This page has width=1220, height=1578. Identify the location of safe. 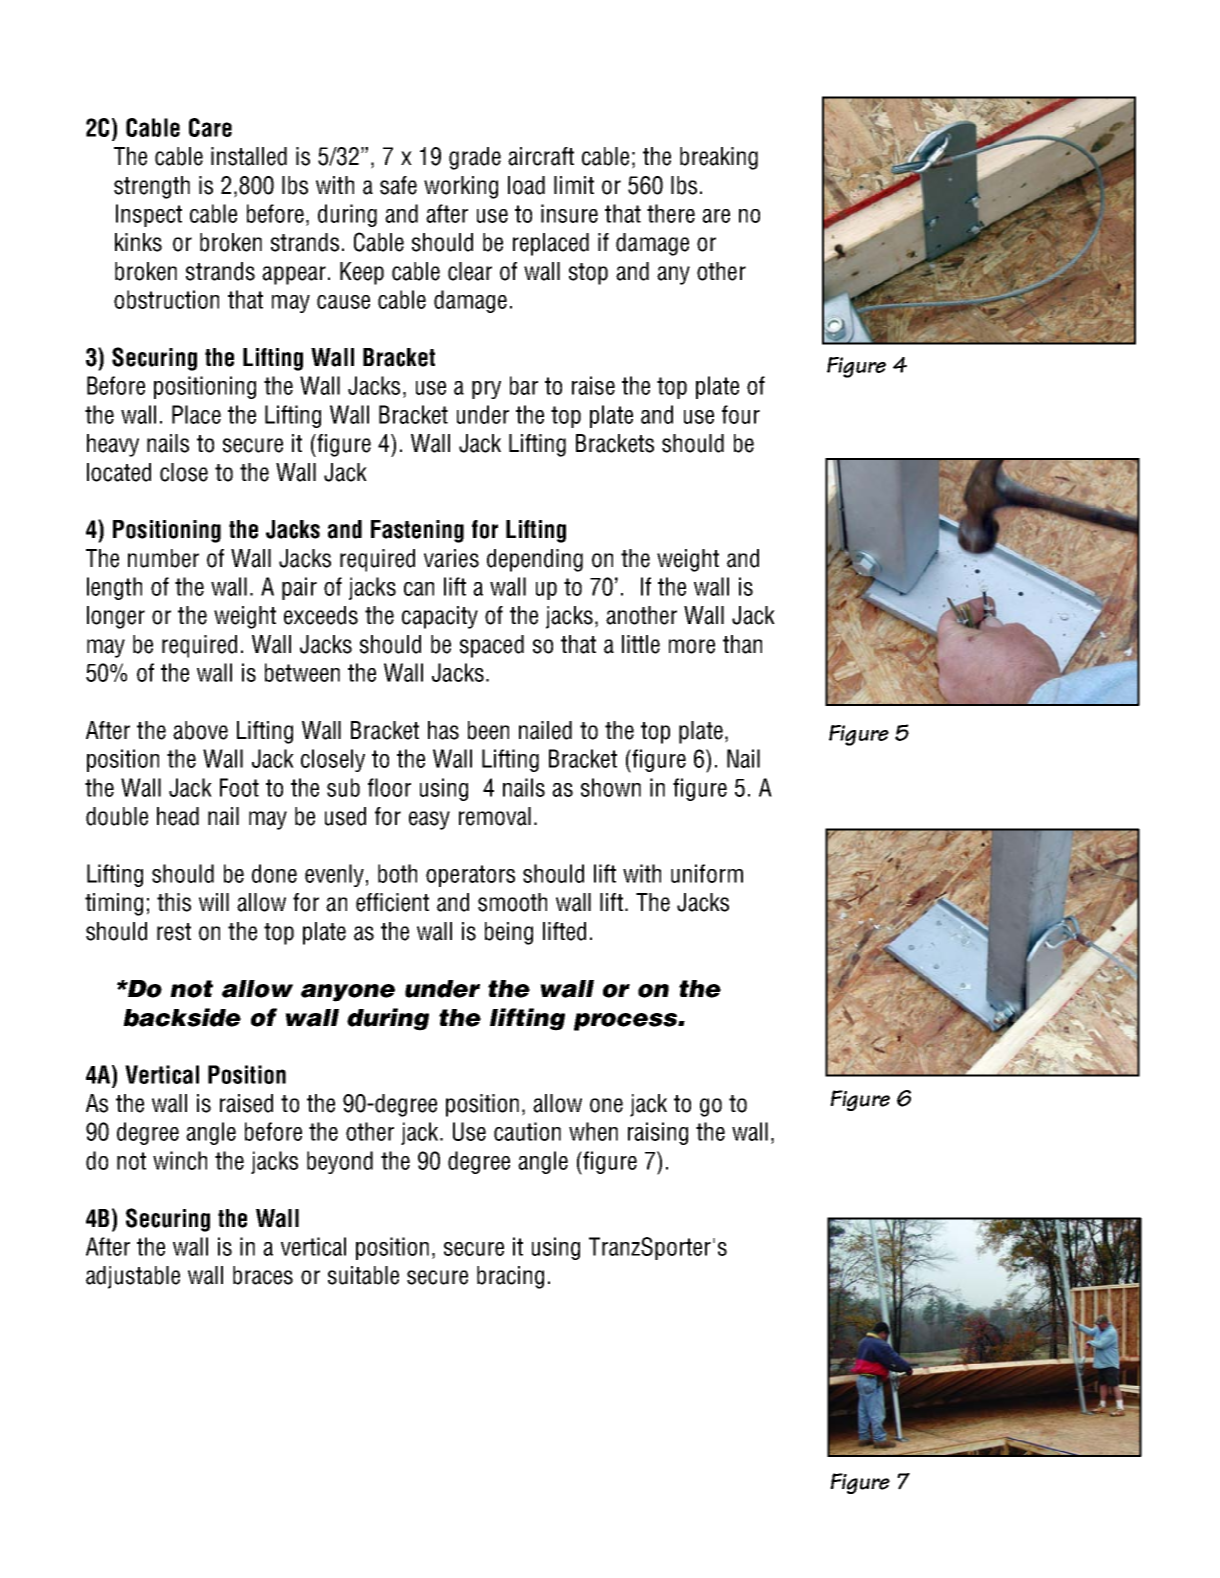
(398, 185).
